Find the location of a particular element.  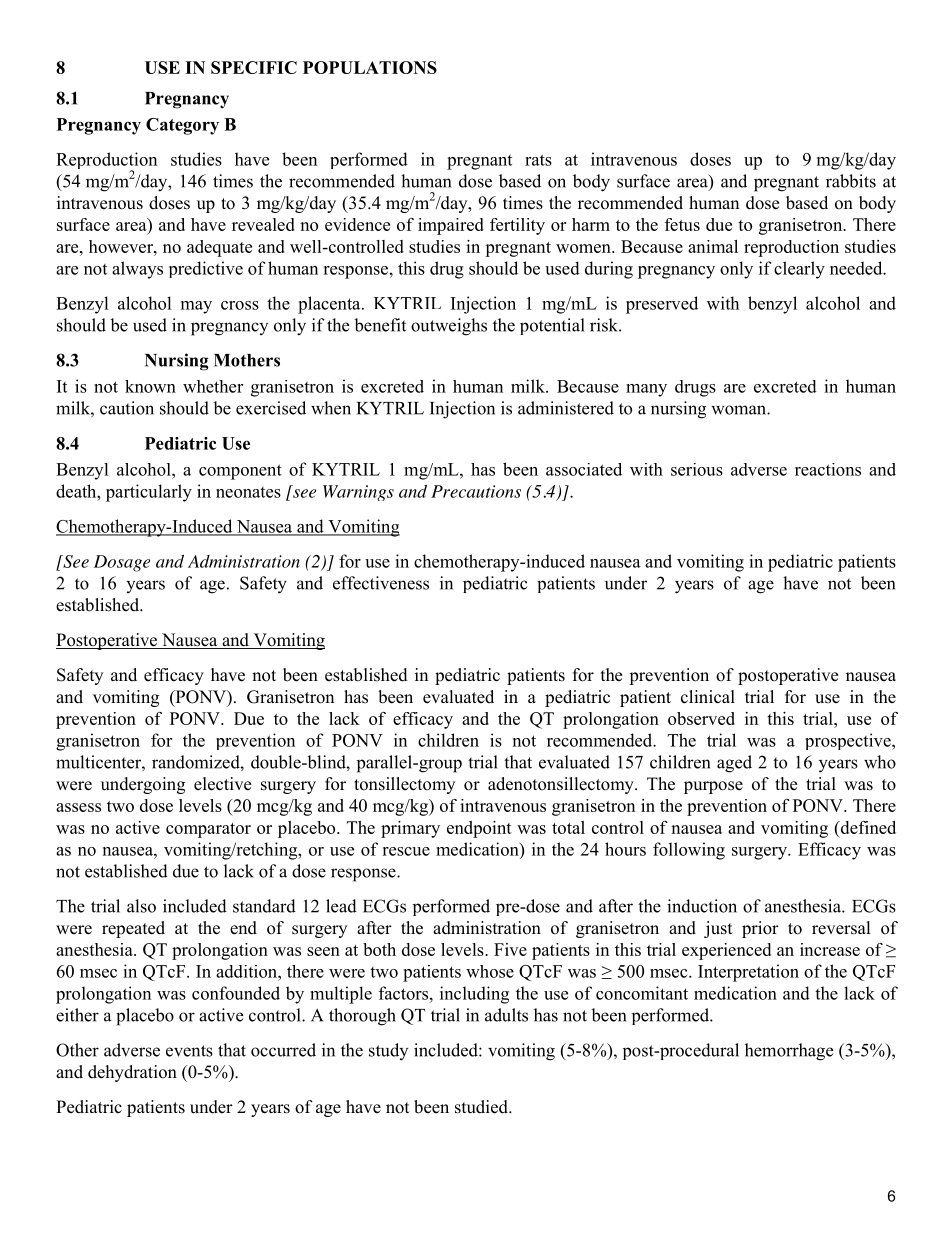

dehydration is located at coordinates (132, 1073).
